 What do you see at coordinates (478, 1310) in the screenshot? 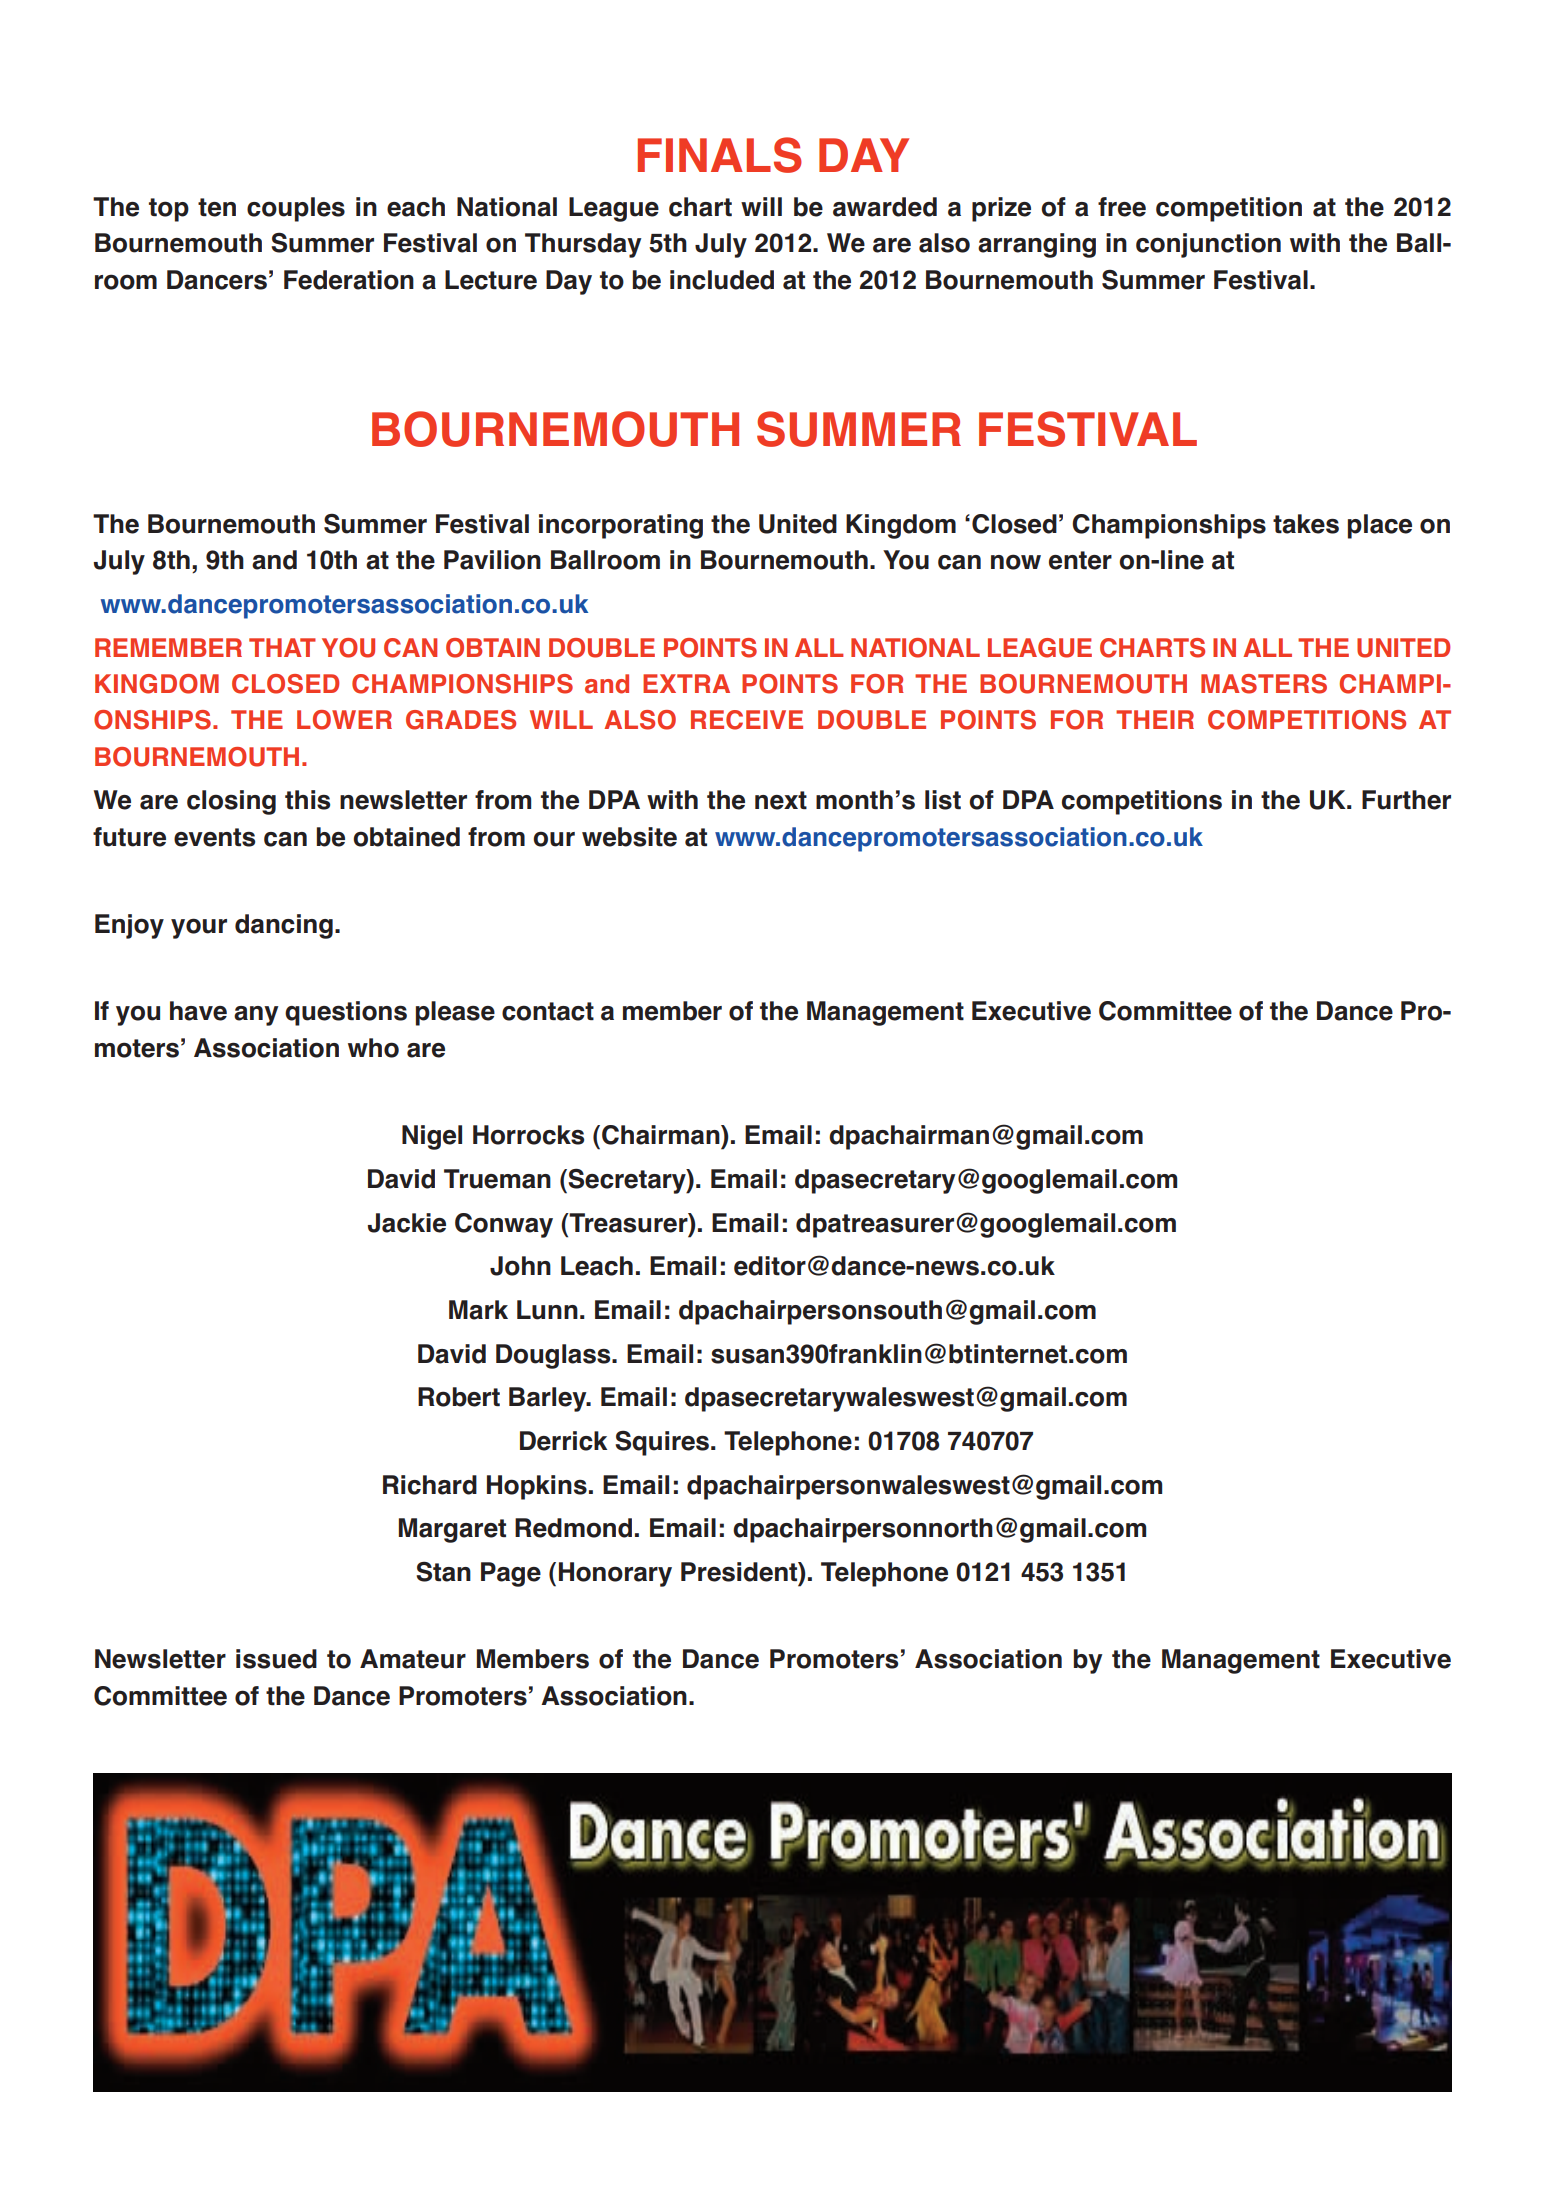
I see `Mark` at bounding box center [478, 1310].
